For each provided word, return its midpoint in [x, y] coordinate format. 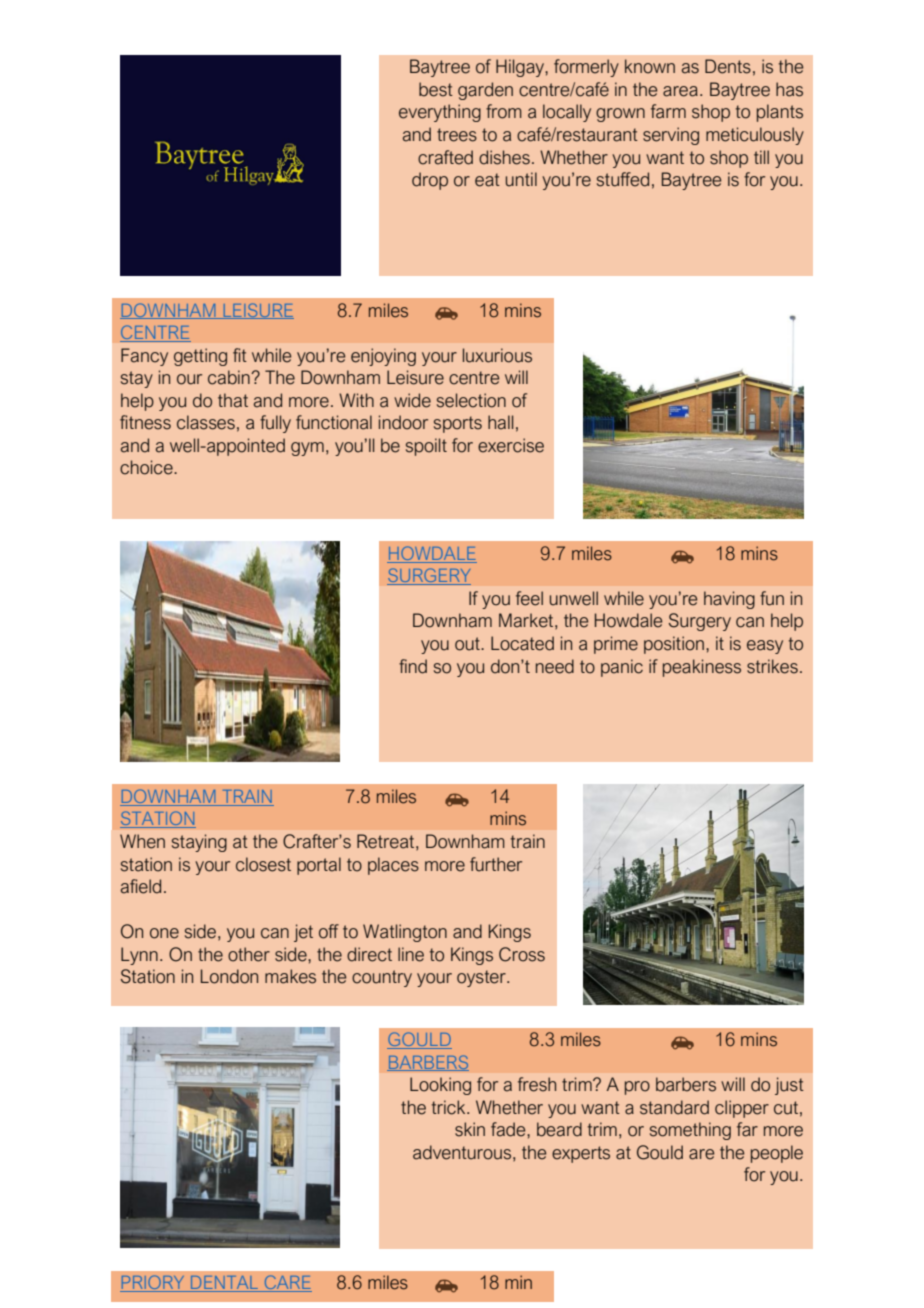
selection [471, 400]
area [680, 91]
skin [470, 1129]
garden [485, 91]
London [229, 976]
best [436, 89]
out [468, 644]
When [142, 841]
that [233, 400]
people [777, 1154]
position [674, 645]
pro [637, 1088]
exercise [511, 445]
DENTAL [225, 1284]
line [411, 954]
